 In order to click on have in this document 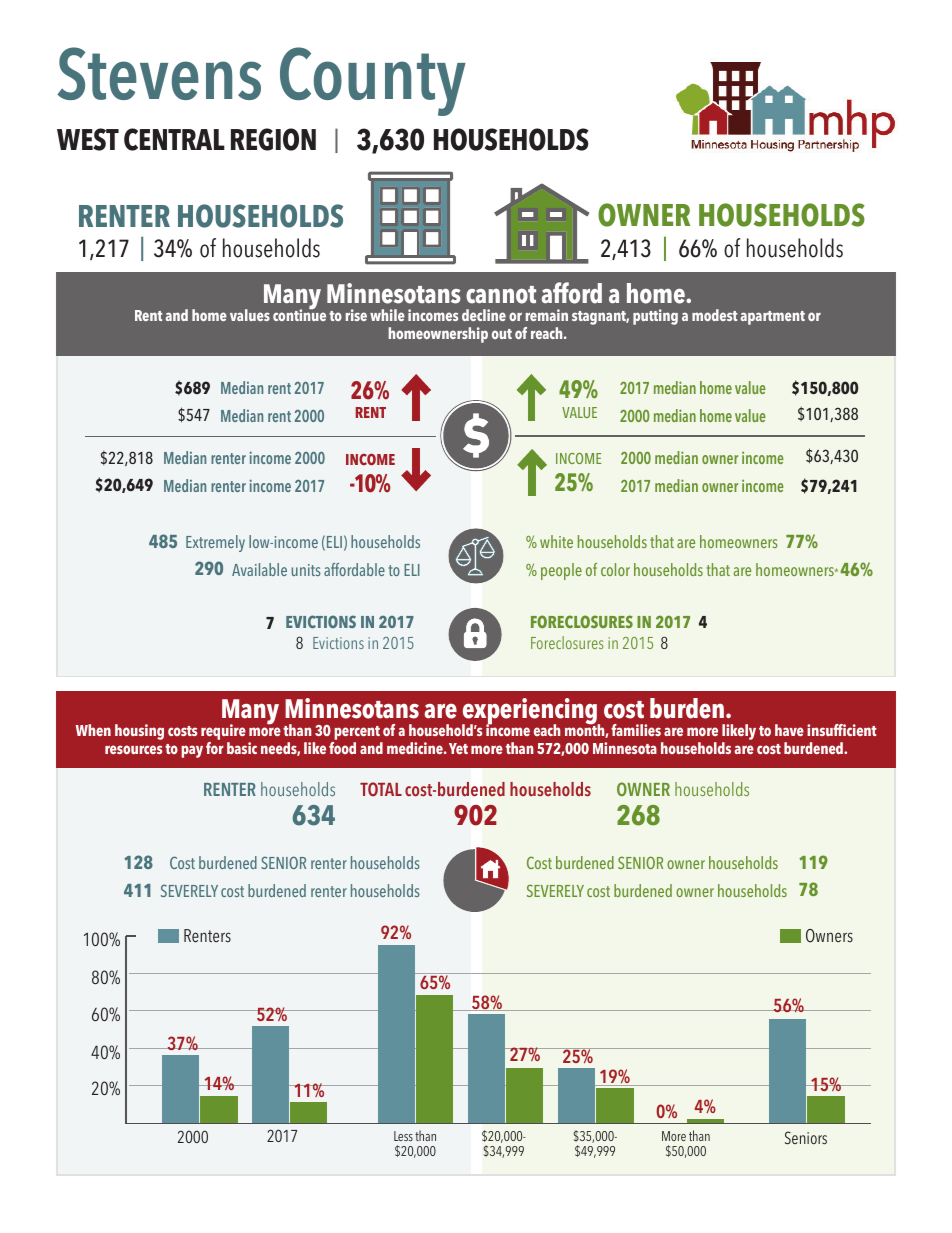, I will do `click(789, 730)`.
